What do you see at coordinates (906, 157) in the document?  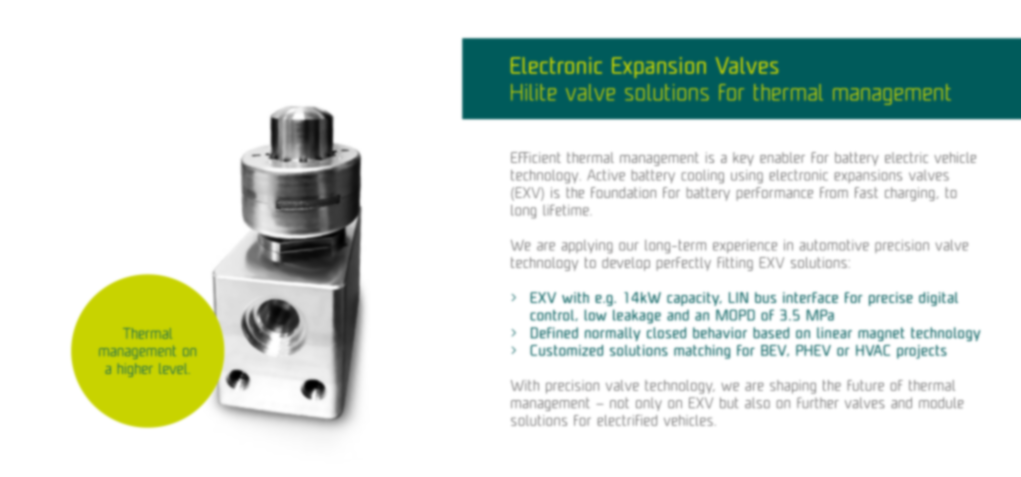 I see `electric` at bounding box center [906, 157].
